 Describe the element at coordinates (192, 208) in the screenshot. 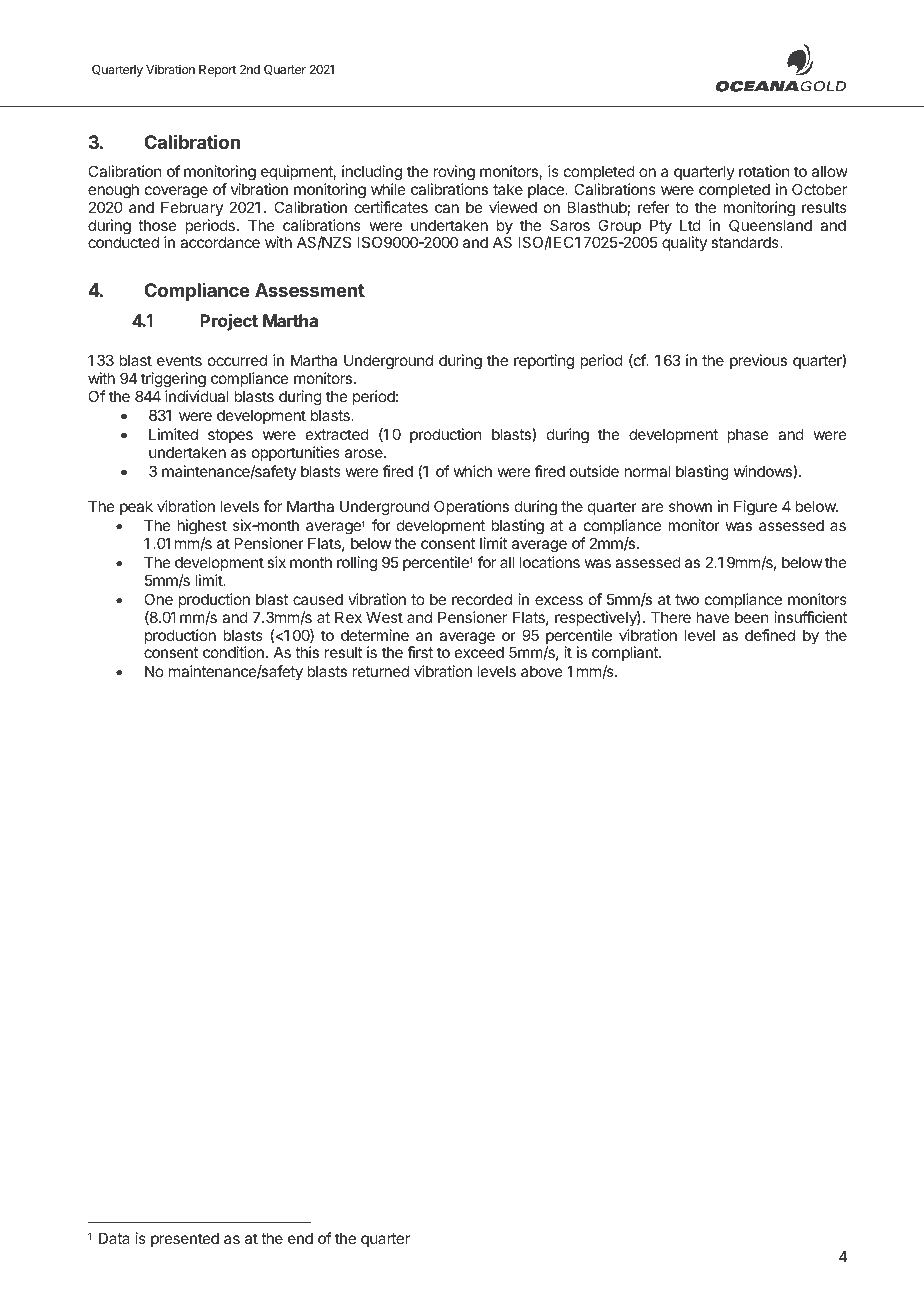

I see `February` at that location.
